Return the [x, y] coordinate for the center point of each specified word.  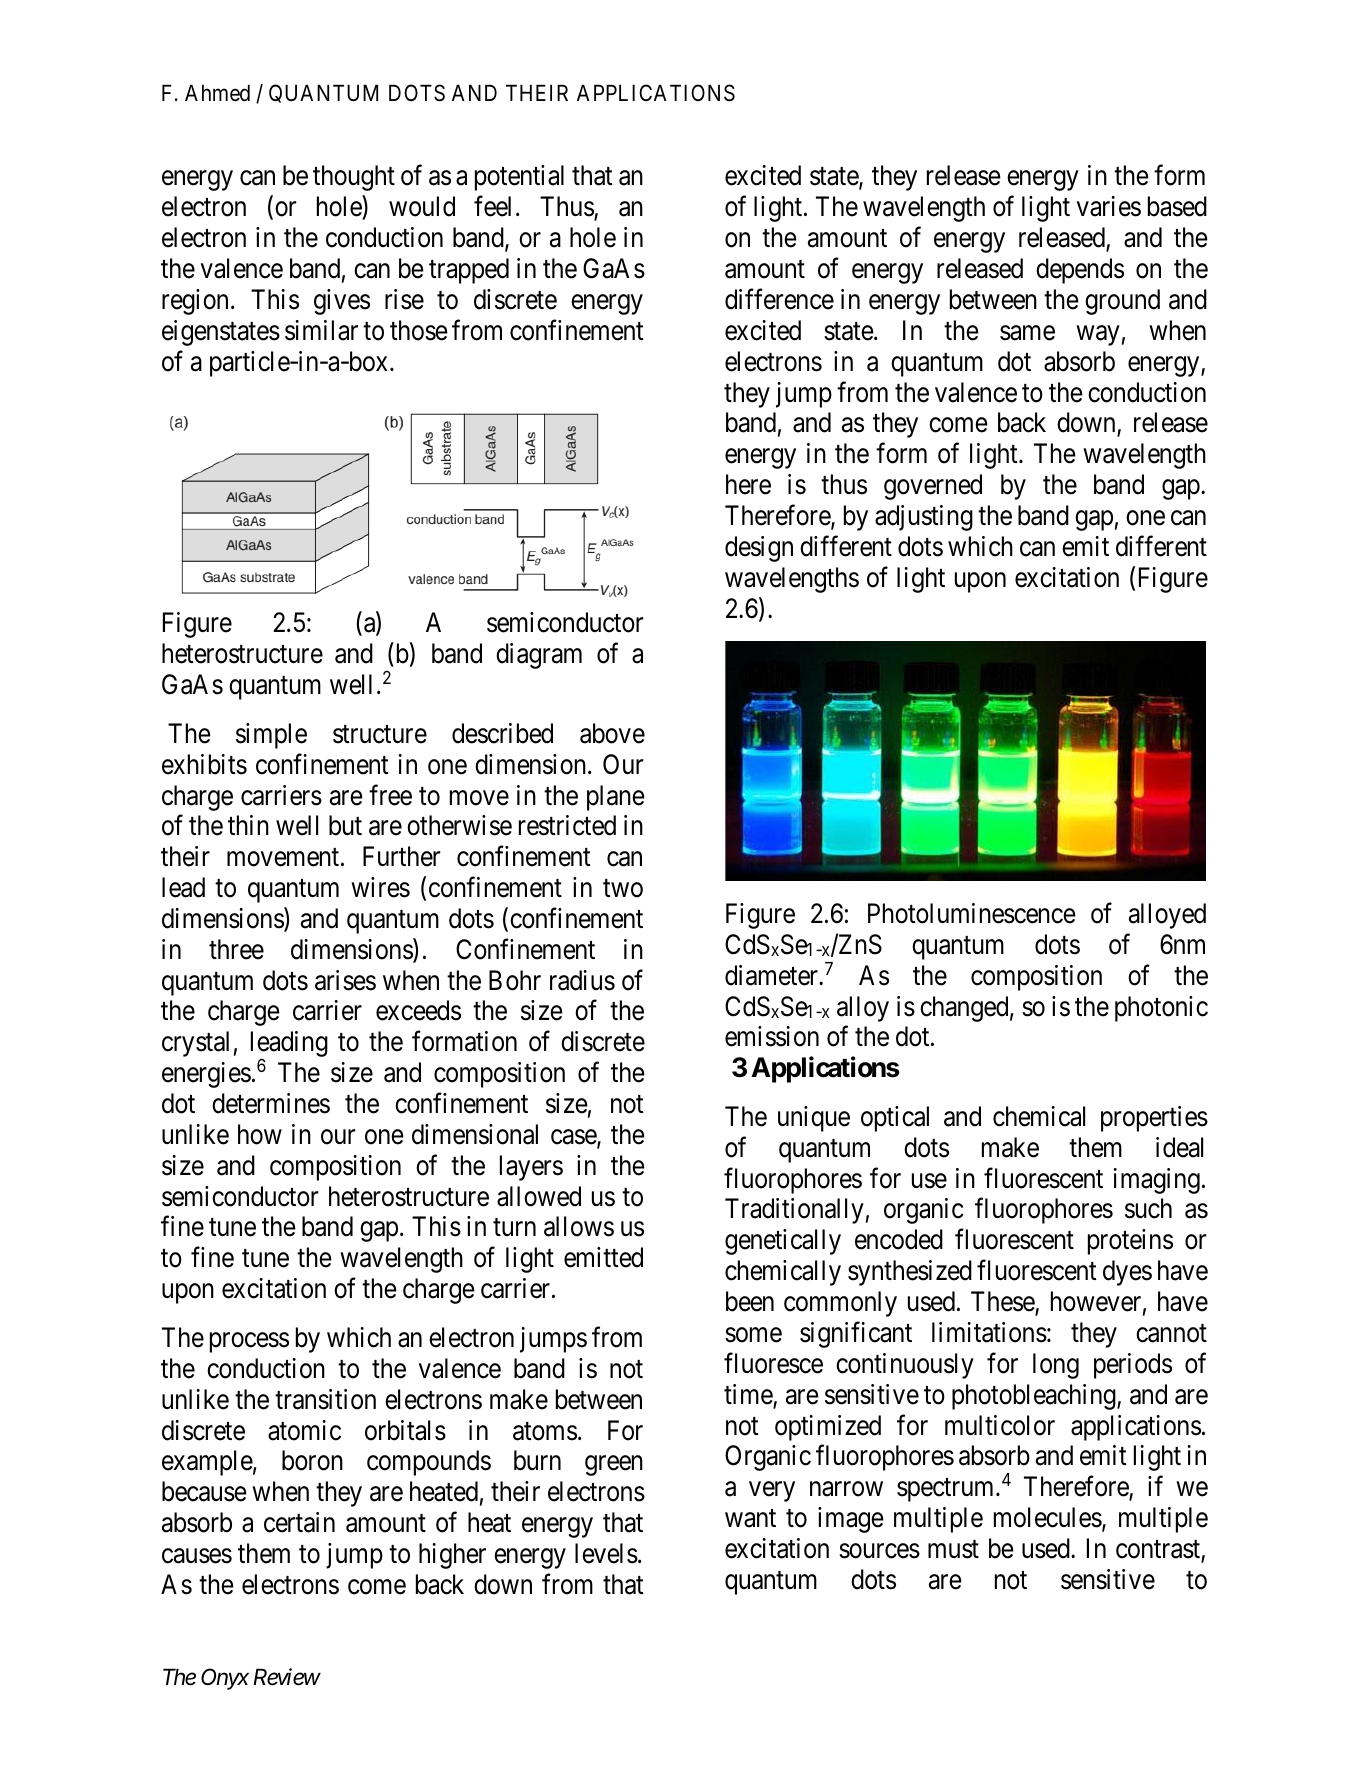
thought [354, 178]
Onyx [225, 1679]
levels [606, 1553]
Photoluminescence [972, 913]
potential [519, 178]
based [1177, 206]
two [623, 889]
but [345, 825]
